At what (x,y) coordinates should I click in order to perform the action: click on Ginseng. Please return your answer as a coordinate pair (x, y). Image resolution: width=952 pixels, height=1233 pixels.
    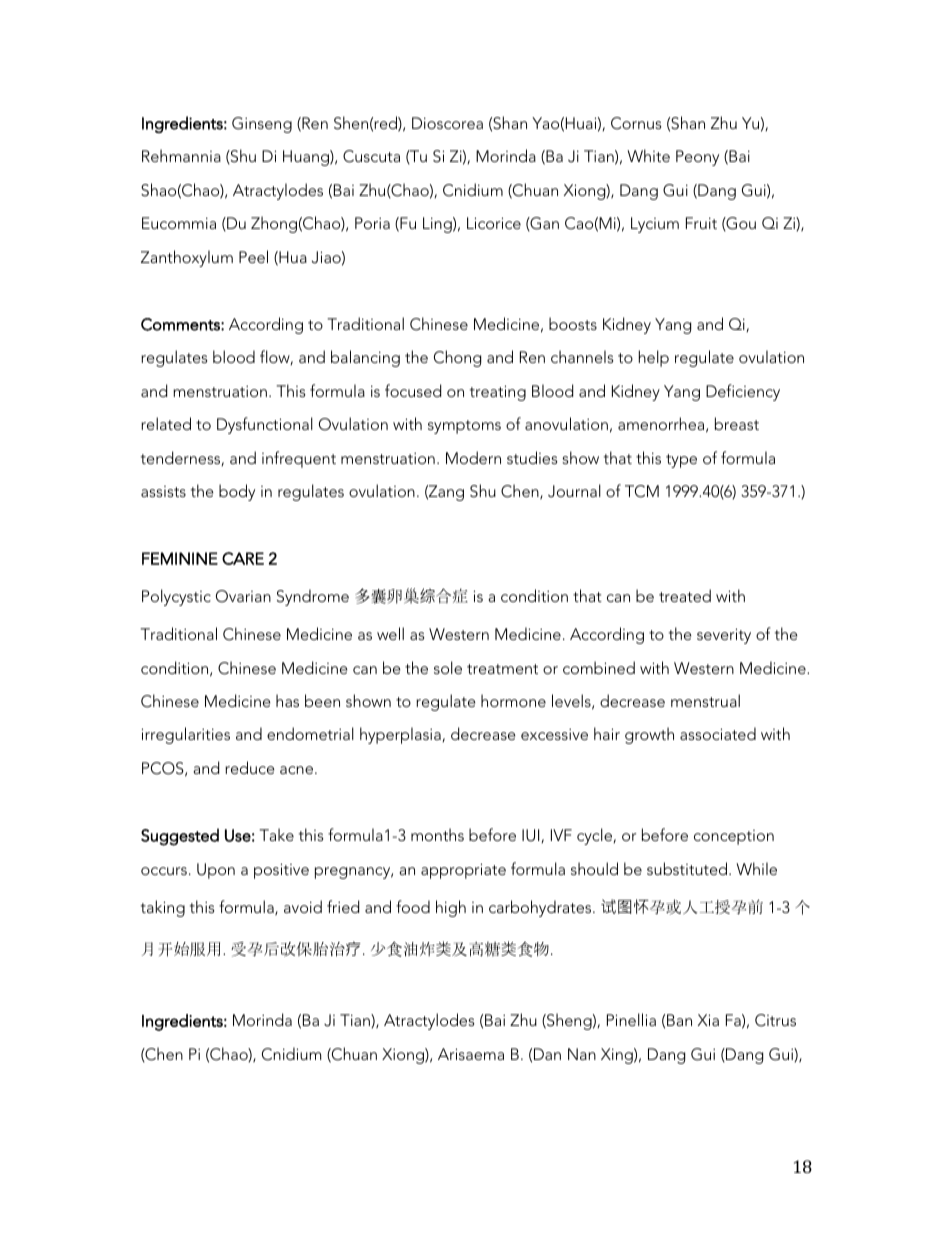
    Looking at the image, I should click on (262, 125).
